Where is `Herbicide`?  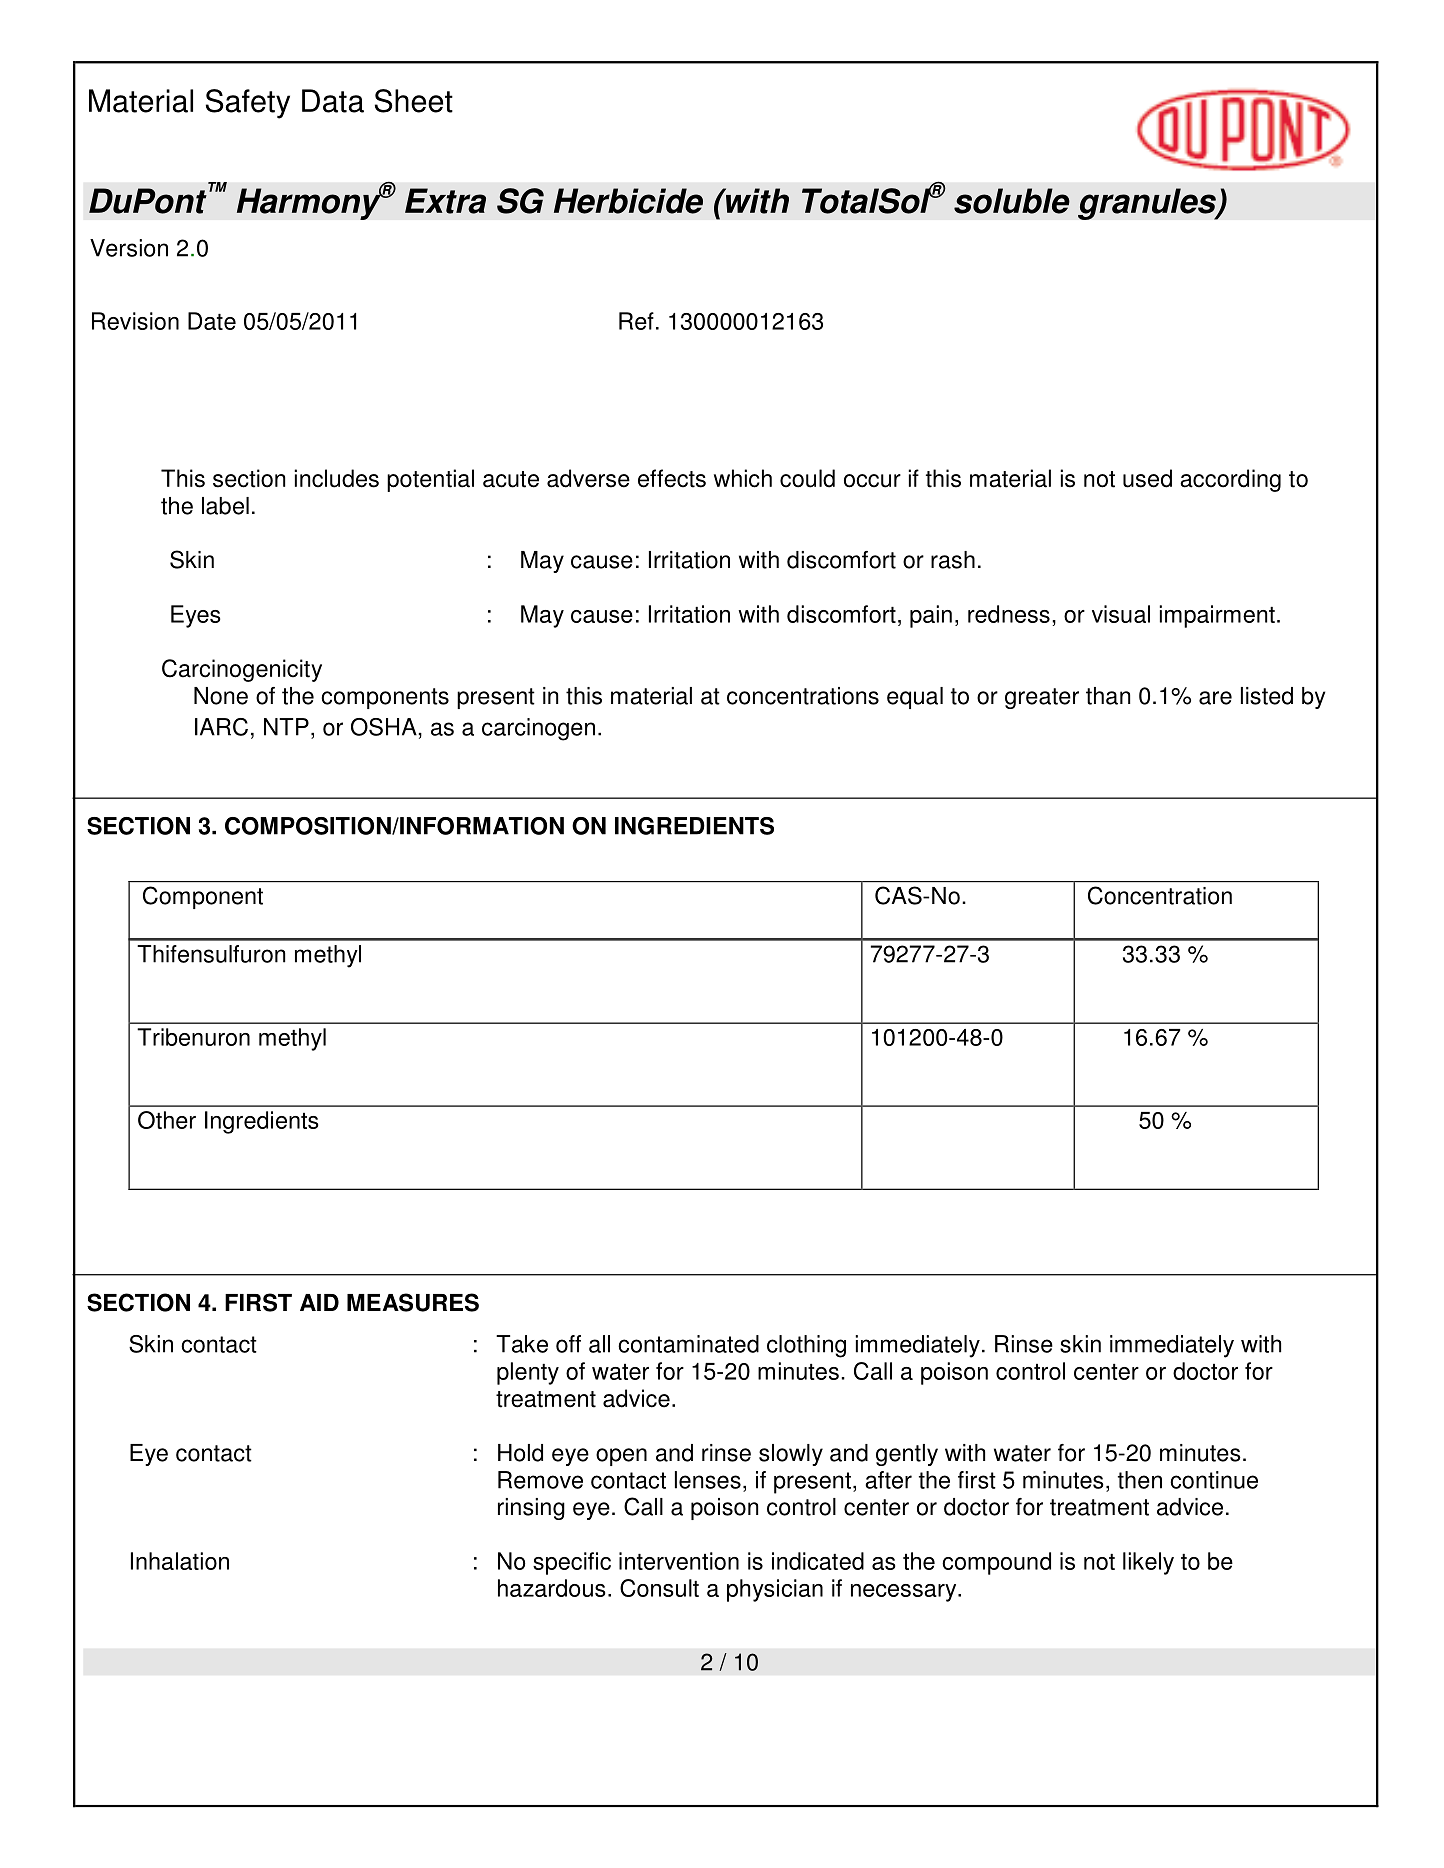 Herbicide is located at coordinates (628, 201).
